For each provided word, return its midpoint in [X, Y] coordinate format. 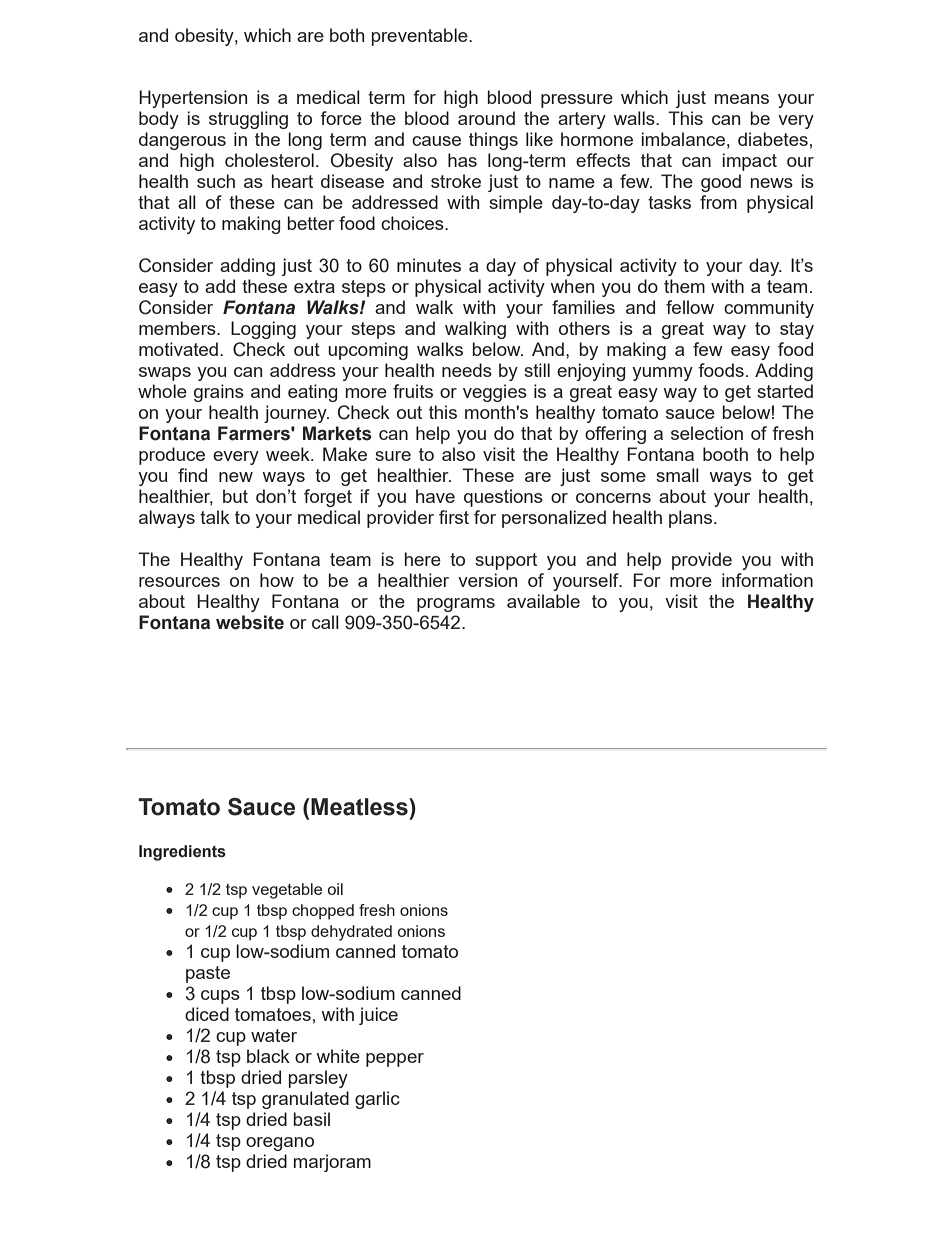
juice [378, 1016]
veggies [495, 393]
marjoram [332, 1163]
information [767, 580]
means [742, 99]
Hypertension [193, 99]
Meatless [360, 807]
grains [219, 393]
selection [707, 433]
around [486, 118]
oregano [280, 1144]
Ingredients [182, 853]
